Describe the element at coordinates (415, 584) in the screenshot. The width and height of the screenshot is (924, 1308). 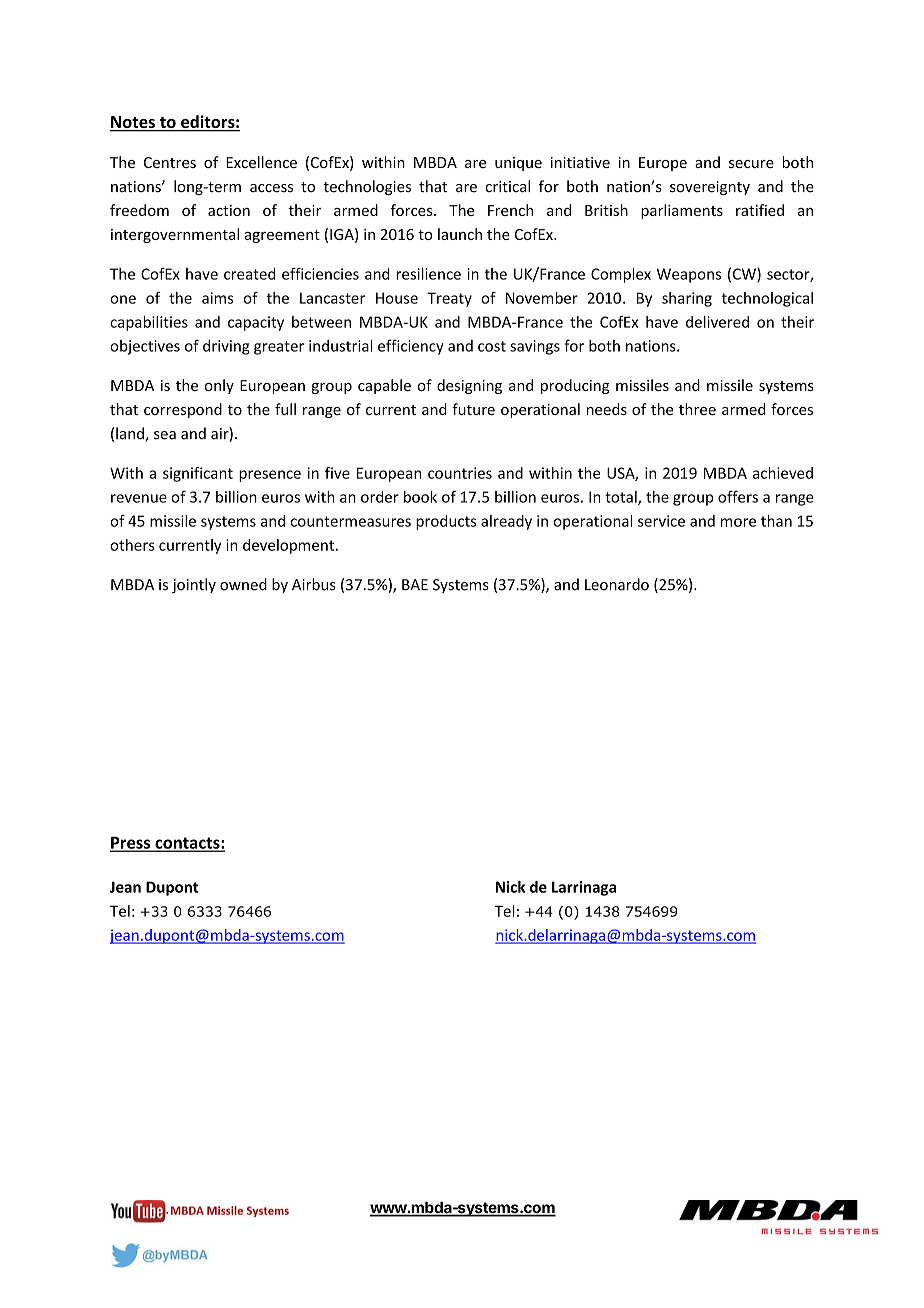
I see `BAE` at that location.
